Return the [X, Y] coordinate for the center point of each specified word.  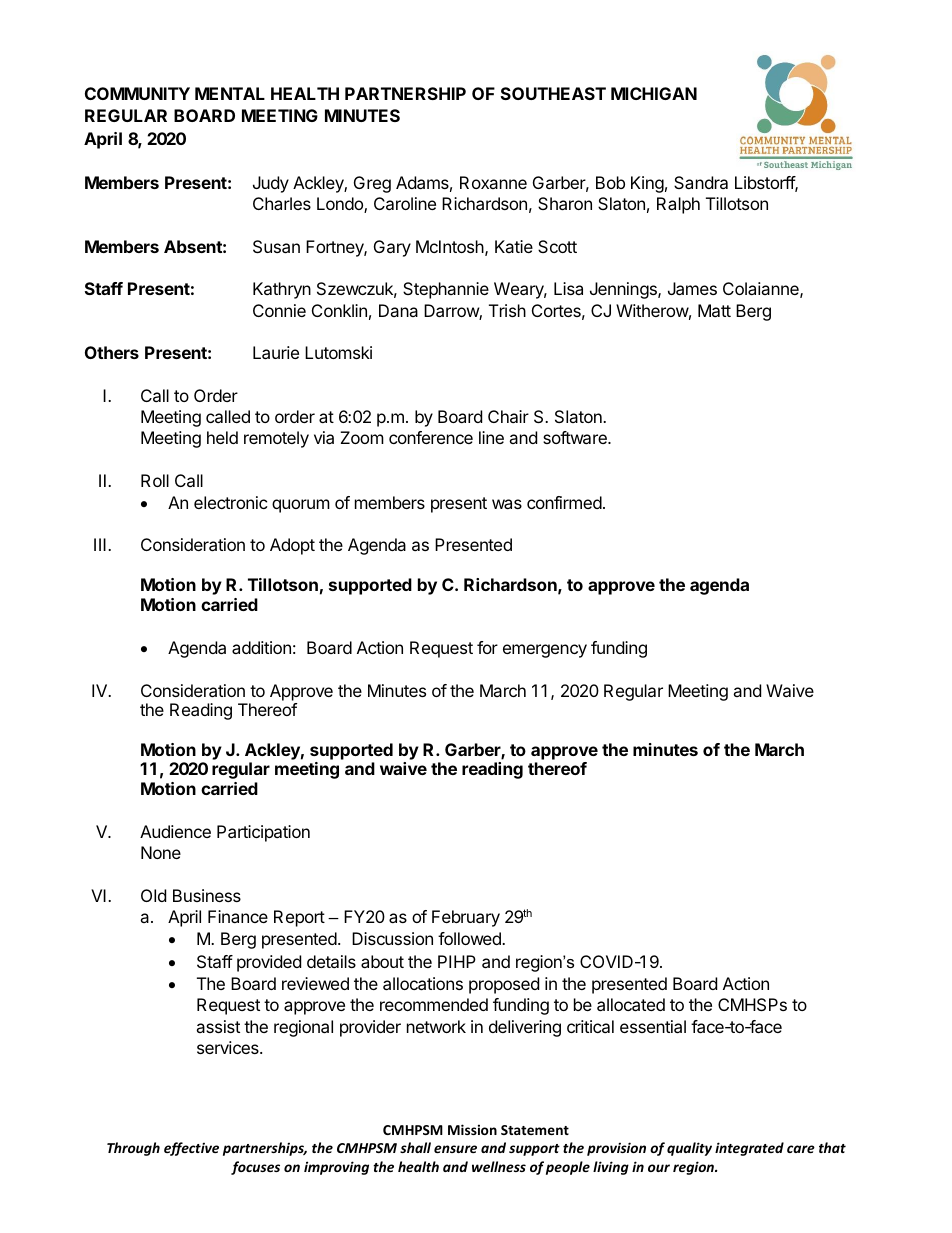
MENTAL [230, 93]
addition [261, 647]
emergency [545, 651]
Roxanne [493, 182]
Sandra [701, 182]
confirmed [564, 502]
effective [191, 1149]
